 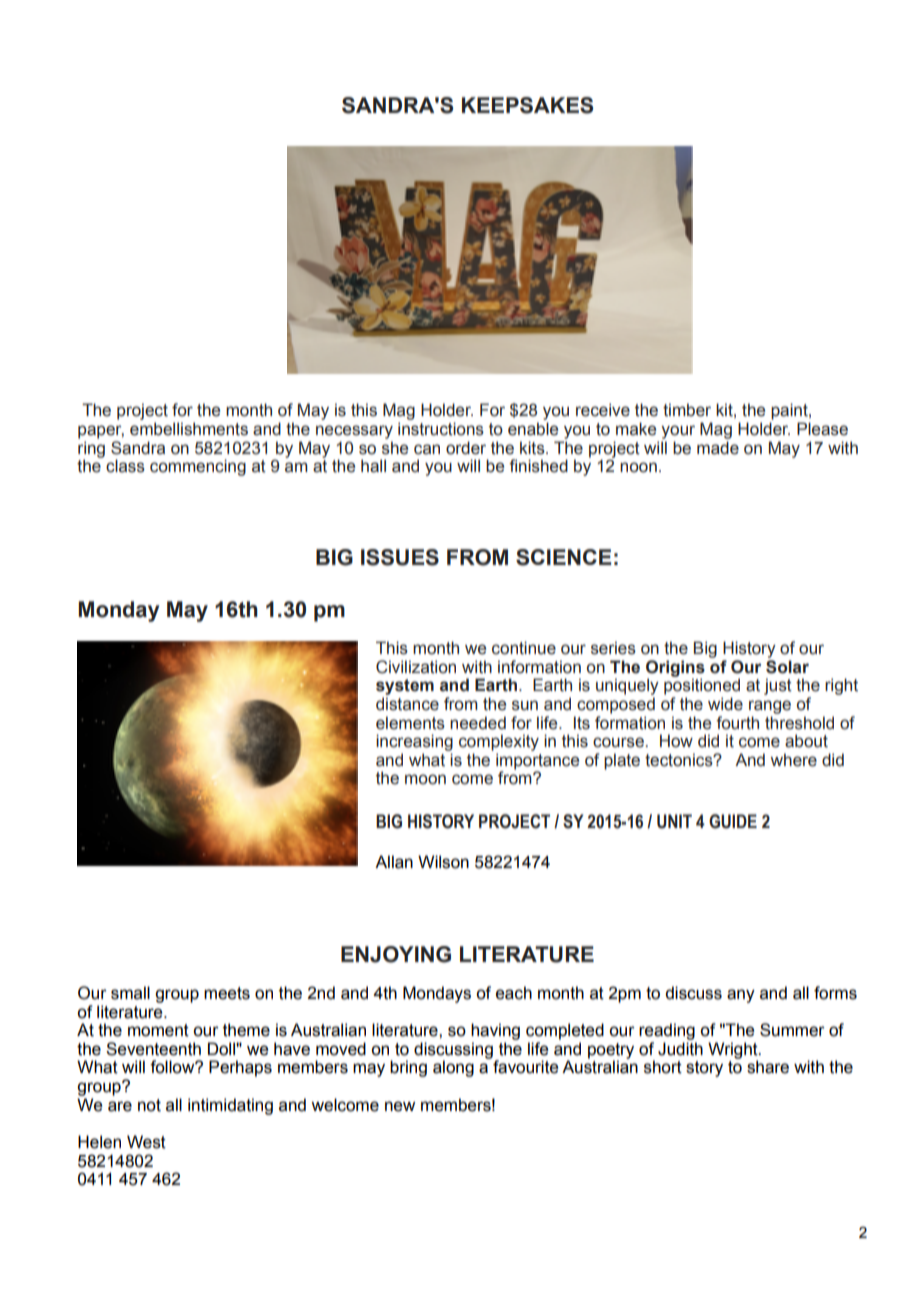 I want to click on KEEPSAKES, so click(x=527, y=105).
